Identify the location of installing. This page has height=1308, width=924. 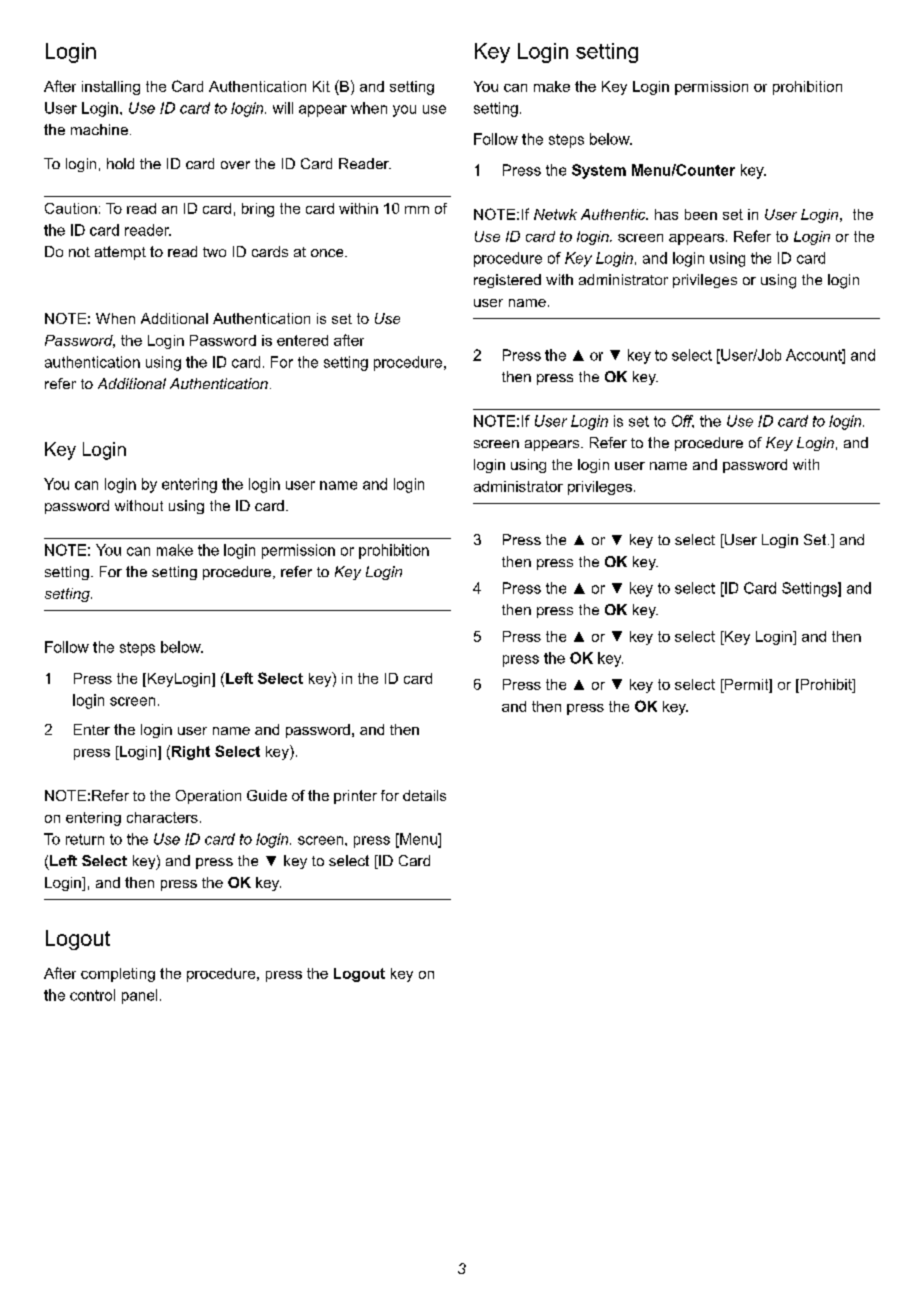
(111, 88).
